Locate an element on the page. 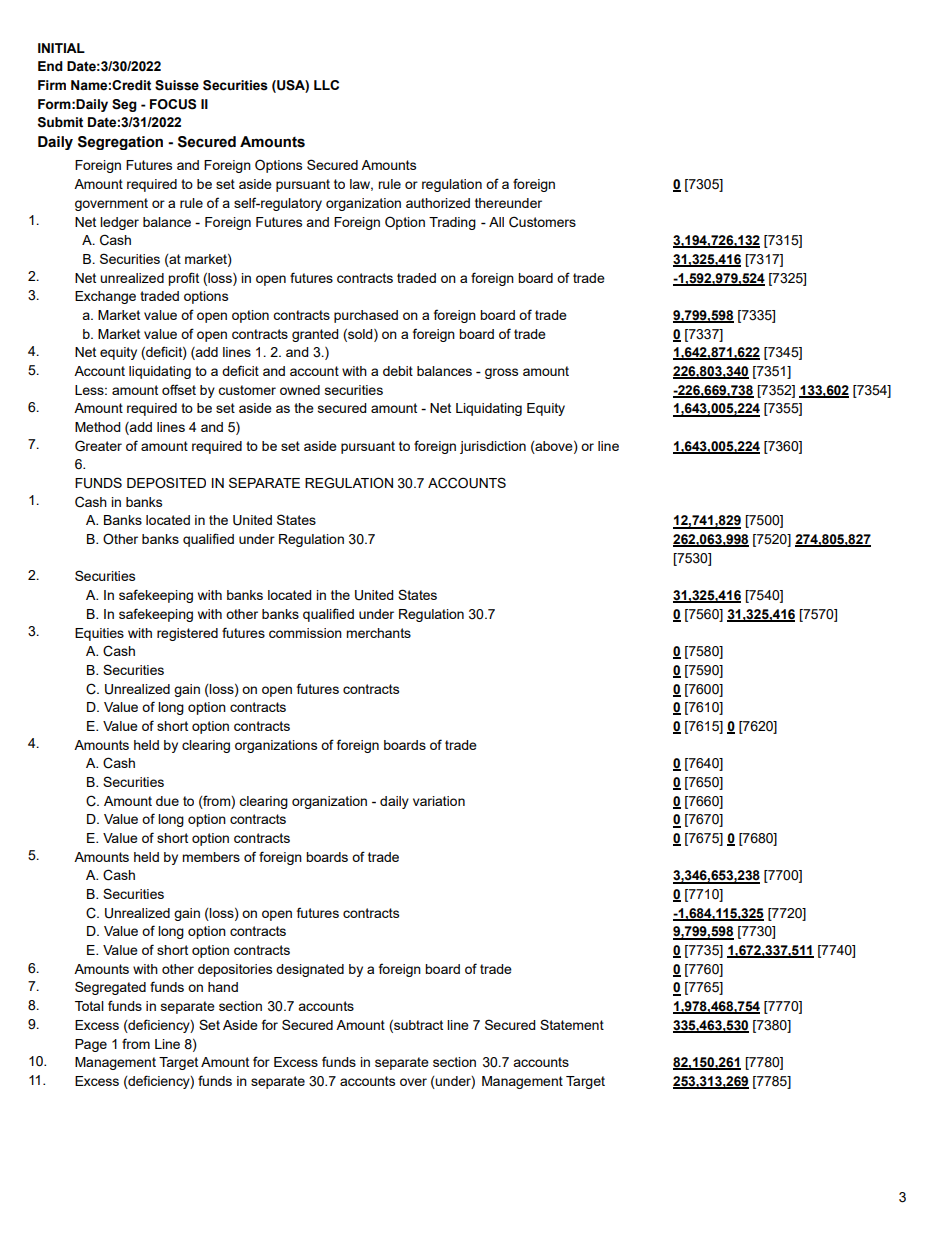  due is located at coordinates (167, 801).
